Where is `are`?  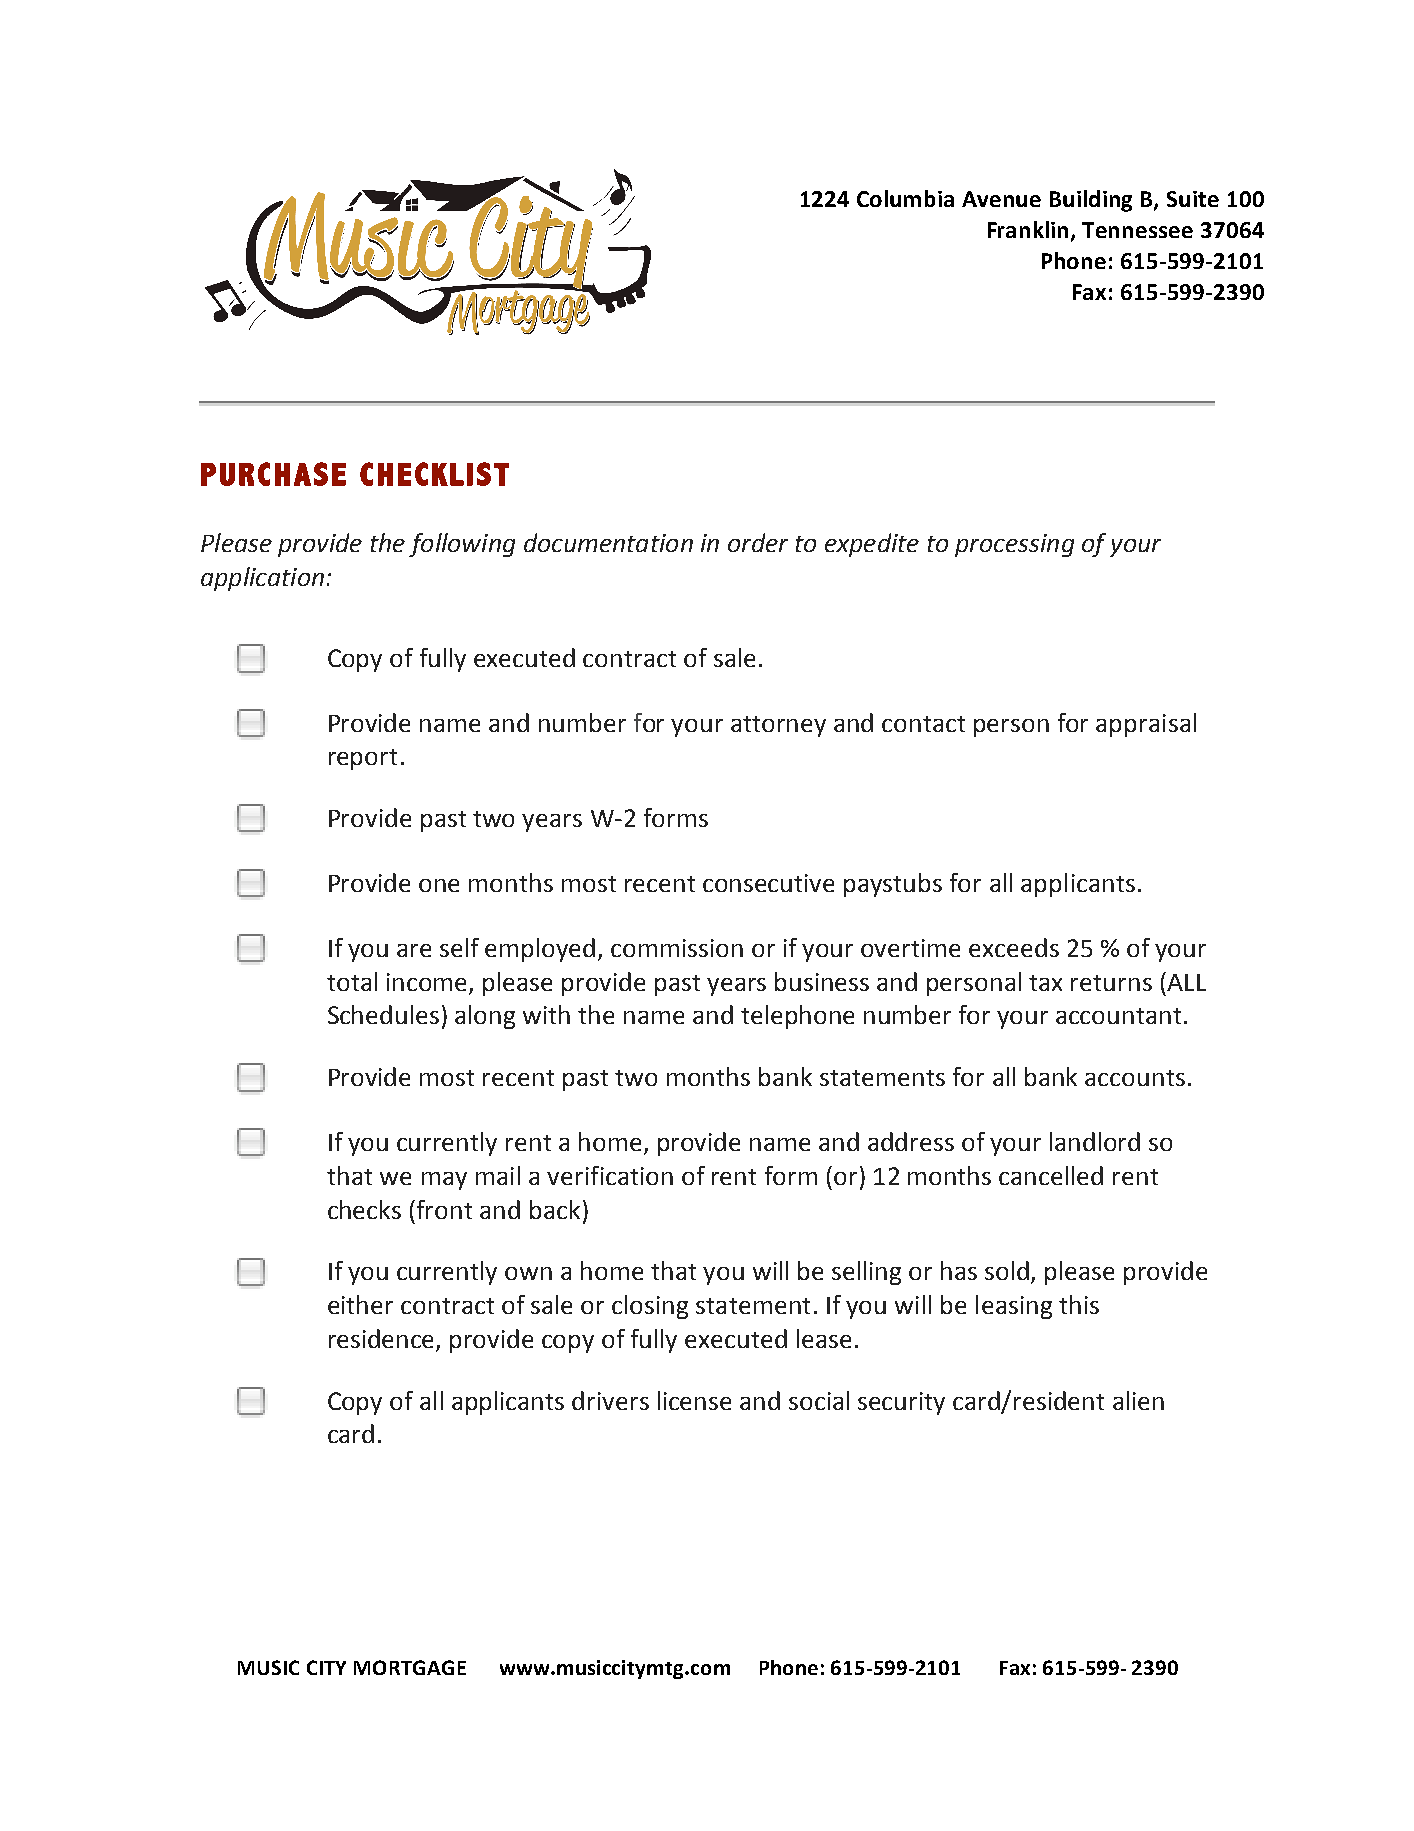
are is located at coordinates (414, 950).
